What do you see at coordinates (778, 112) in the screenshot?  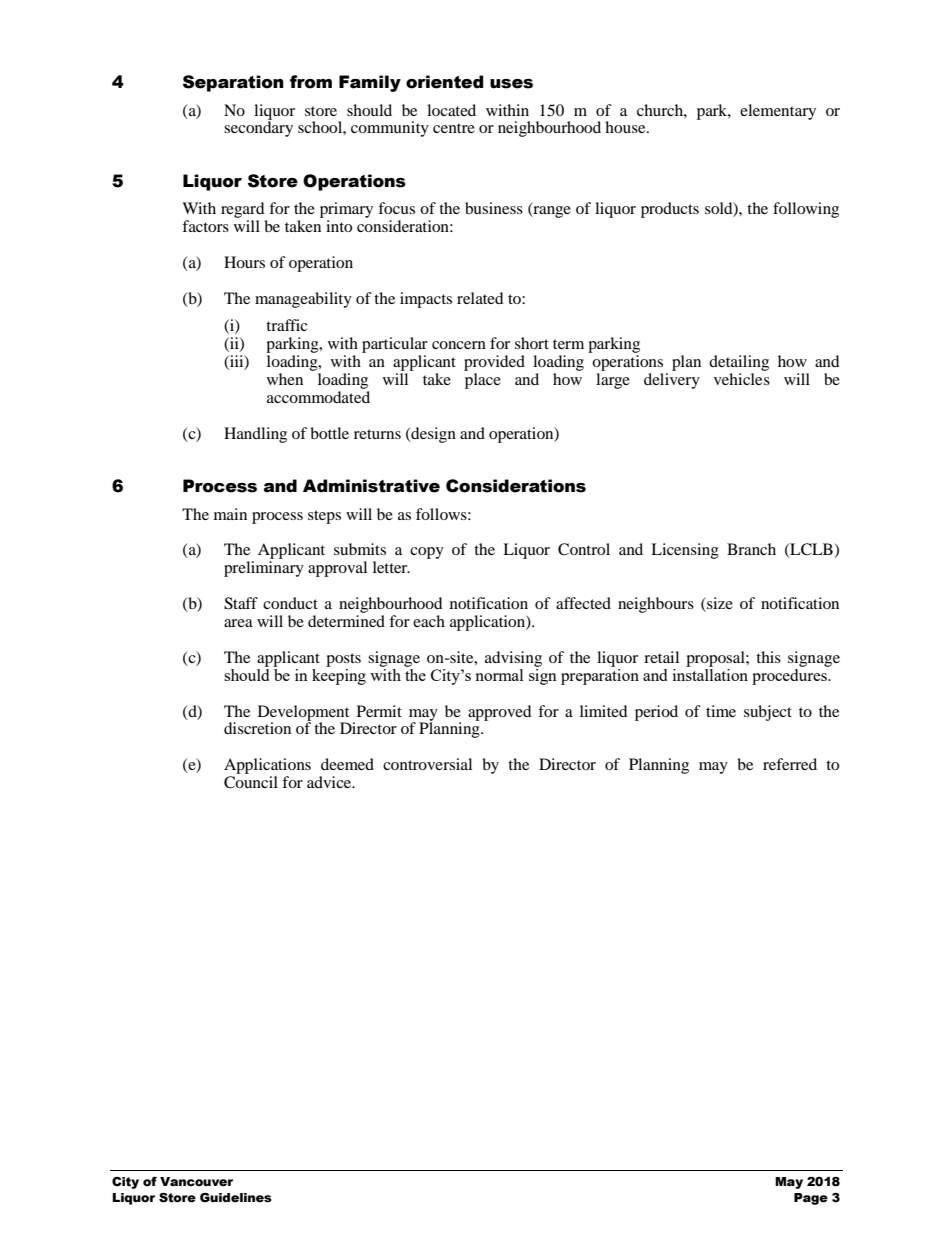 I see `elementary` at bounding box center [778, 112].
